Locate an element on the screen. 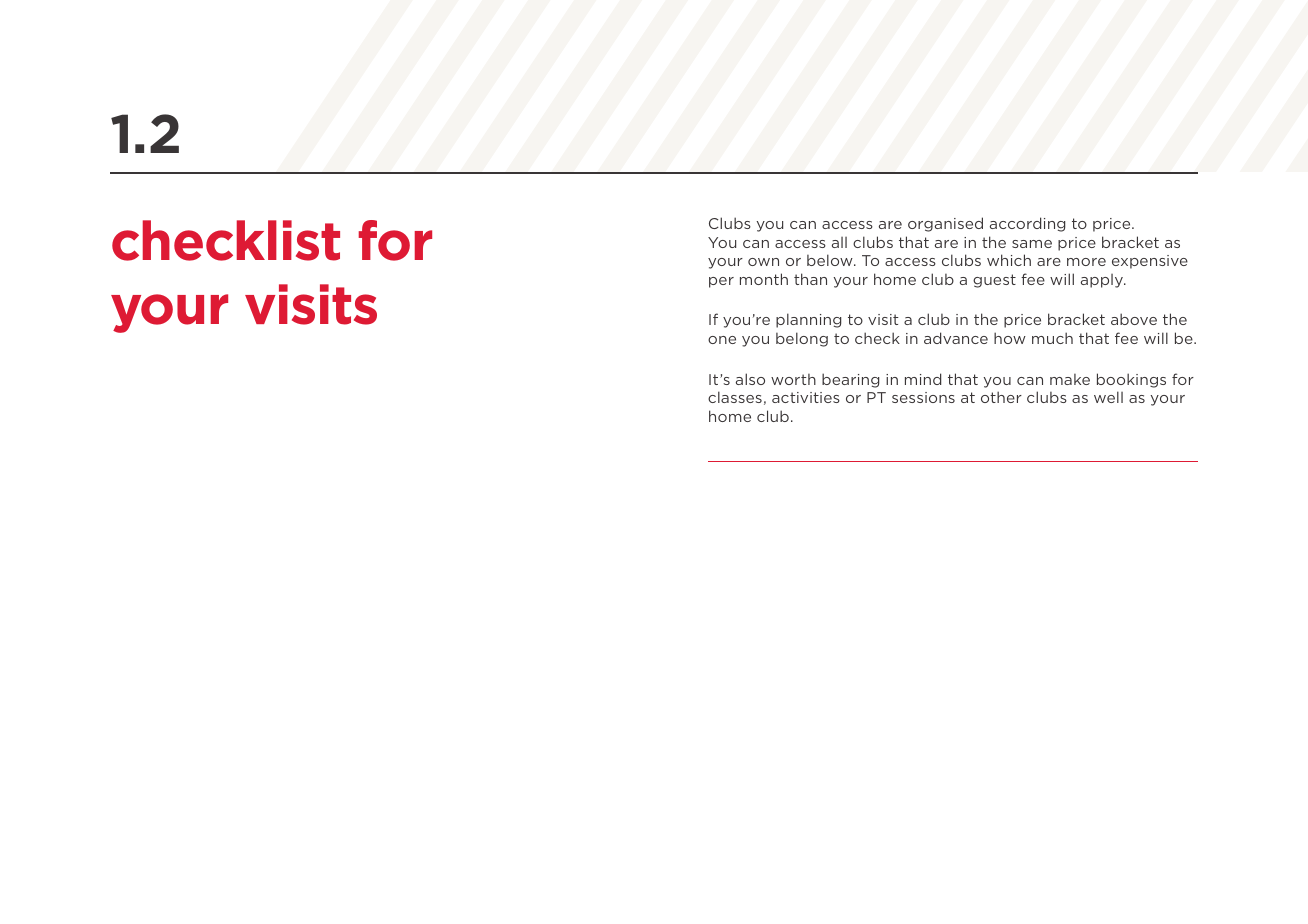 The image size is (1308, 924). advance is located at coordinates (956, 338).
